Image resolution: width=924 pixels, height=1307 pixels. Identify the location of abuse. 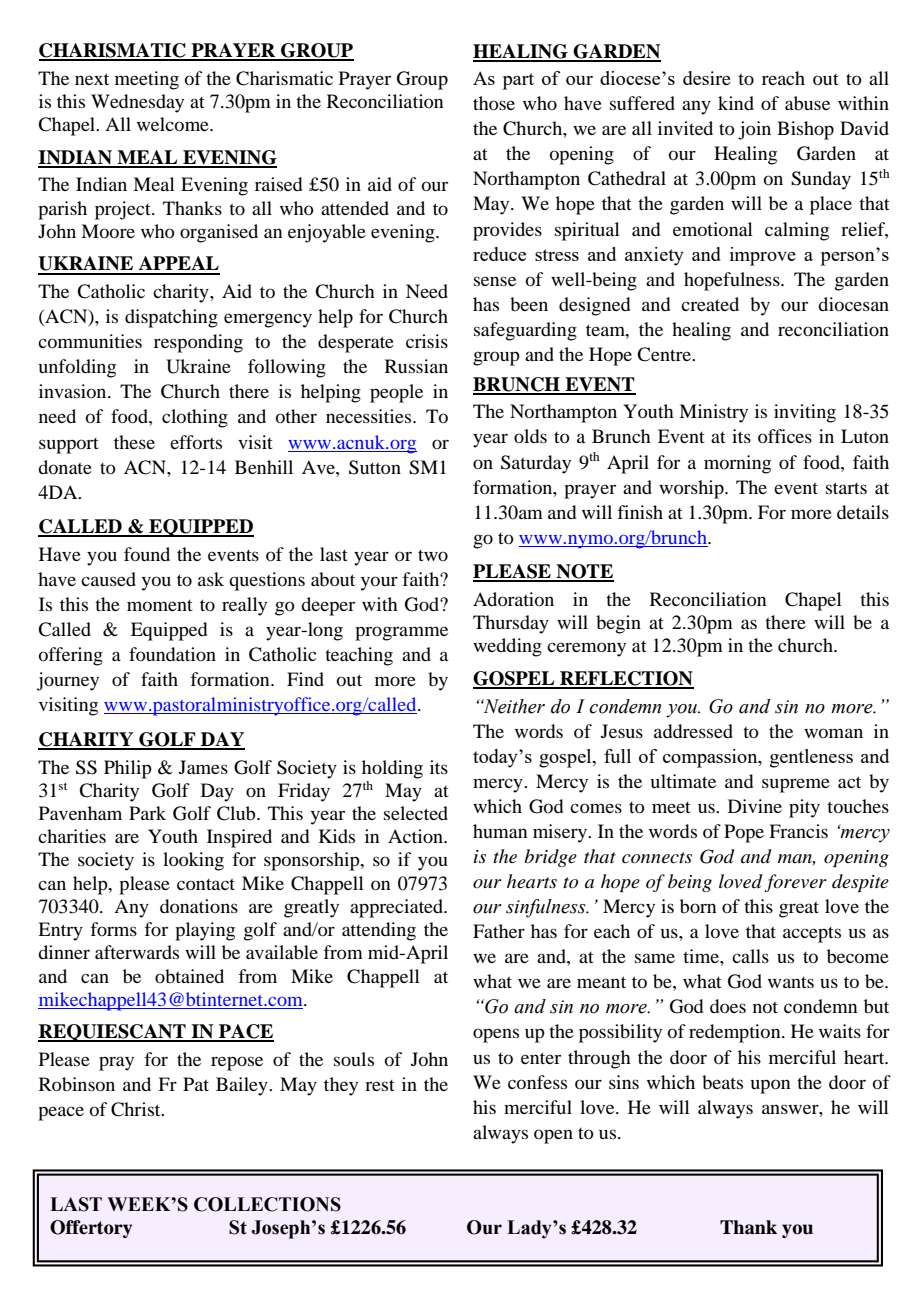
(807, 103).
